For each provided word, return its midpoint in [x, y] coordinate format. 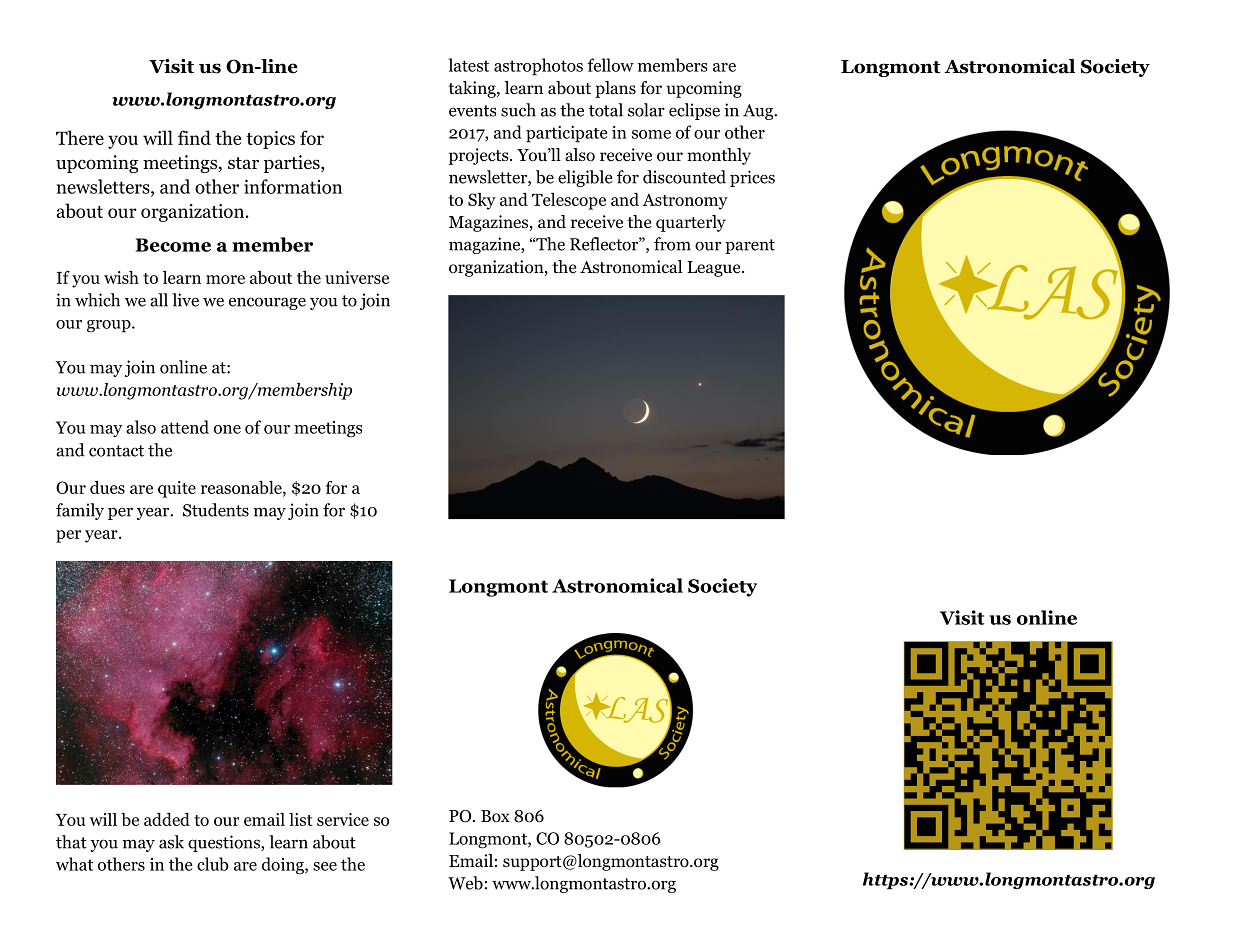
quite [177, 489]
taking [473, 89]
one [227, 429]
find [194, 137]
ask [171, 842]
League [715, 269]
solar [646, 110]
